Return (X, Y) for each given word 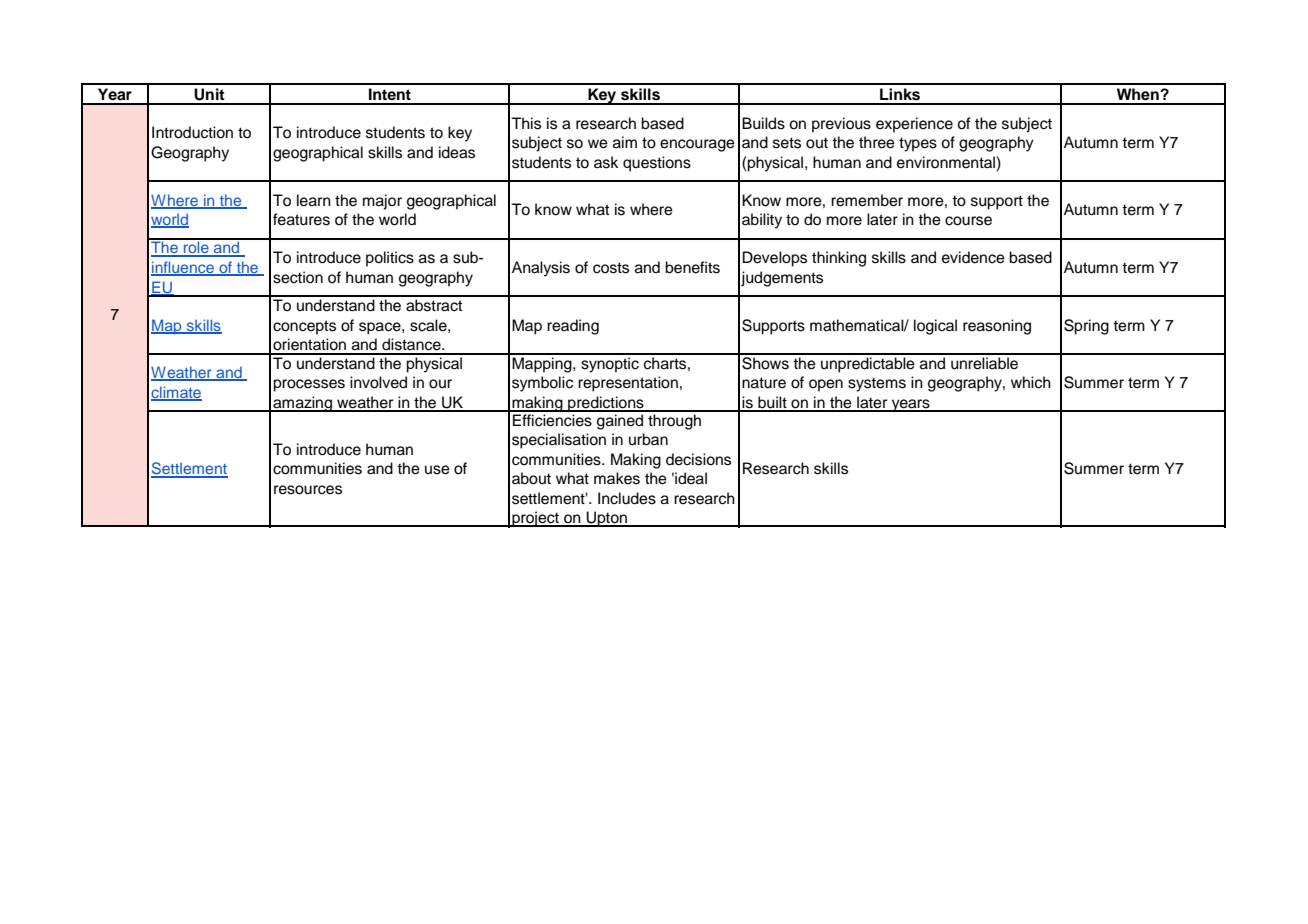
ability (762, 221)
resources (308, 490)
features (301, 219)
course (968, 221)
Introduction (192, 132)
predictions (606, 404)
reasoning (997, 327)
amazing (302, 404)
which (1031, 382)
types (918, 144)
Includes (627, 498)
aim (625, 142)
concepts (304, 327)
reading (573, 327)
